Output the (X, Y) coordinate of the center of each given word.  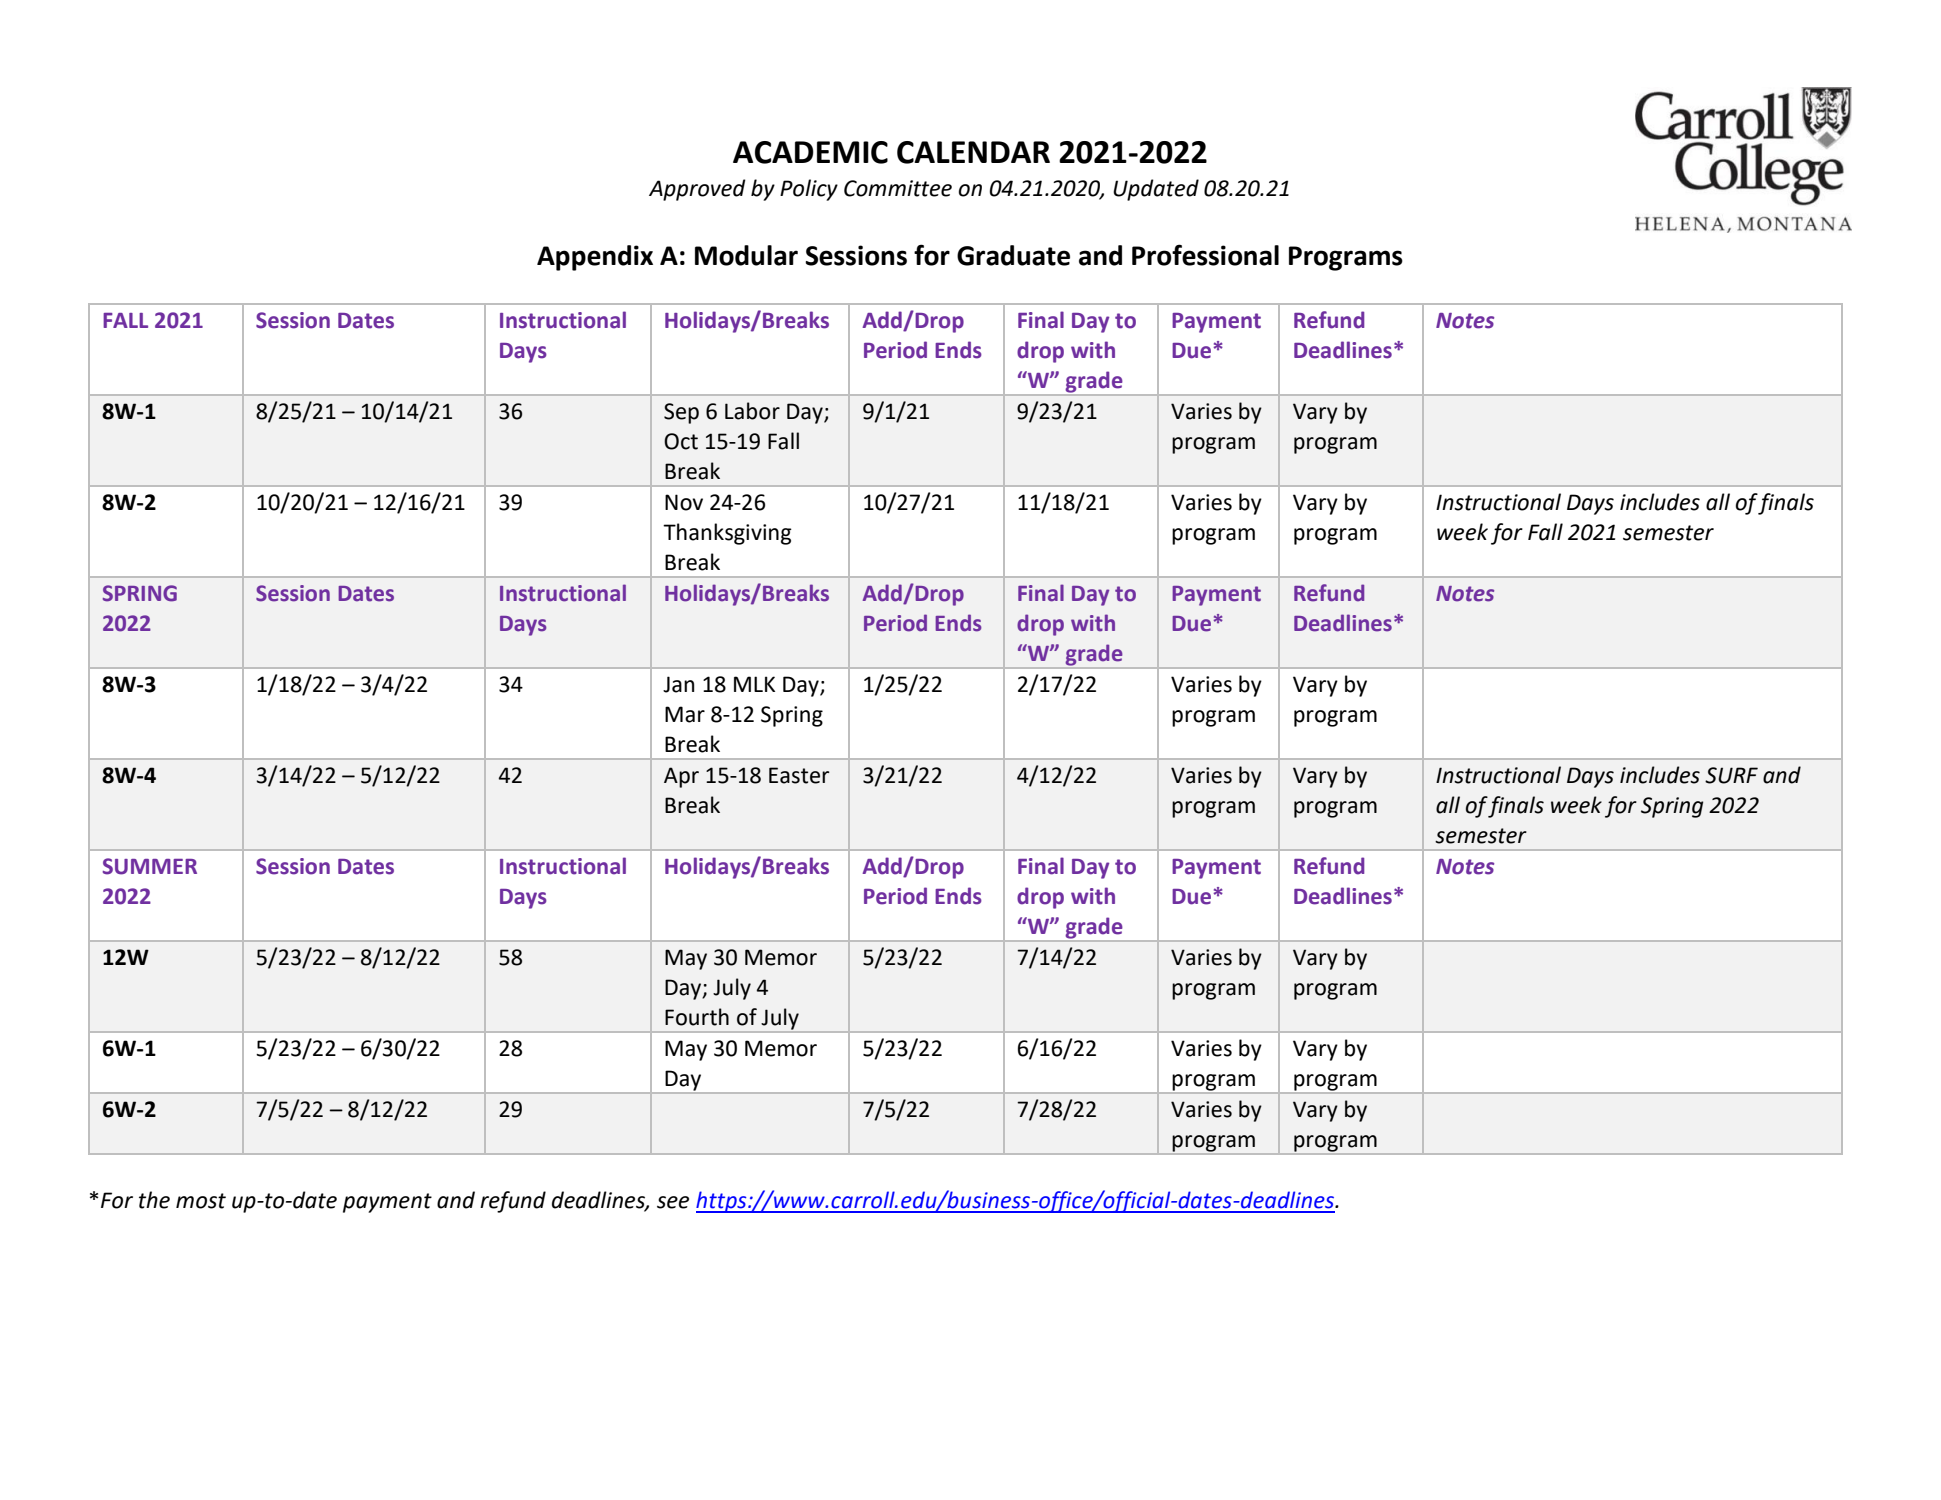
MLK (754, 684)
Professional (1205, 255)
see (673, 1202)
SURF (1731, 775)
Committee (898, 188)
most (201, 1201)
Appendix (595, 258)
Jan (678, 684)
